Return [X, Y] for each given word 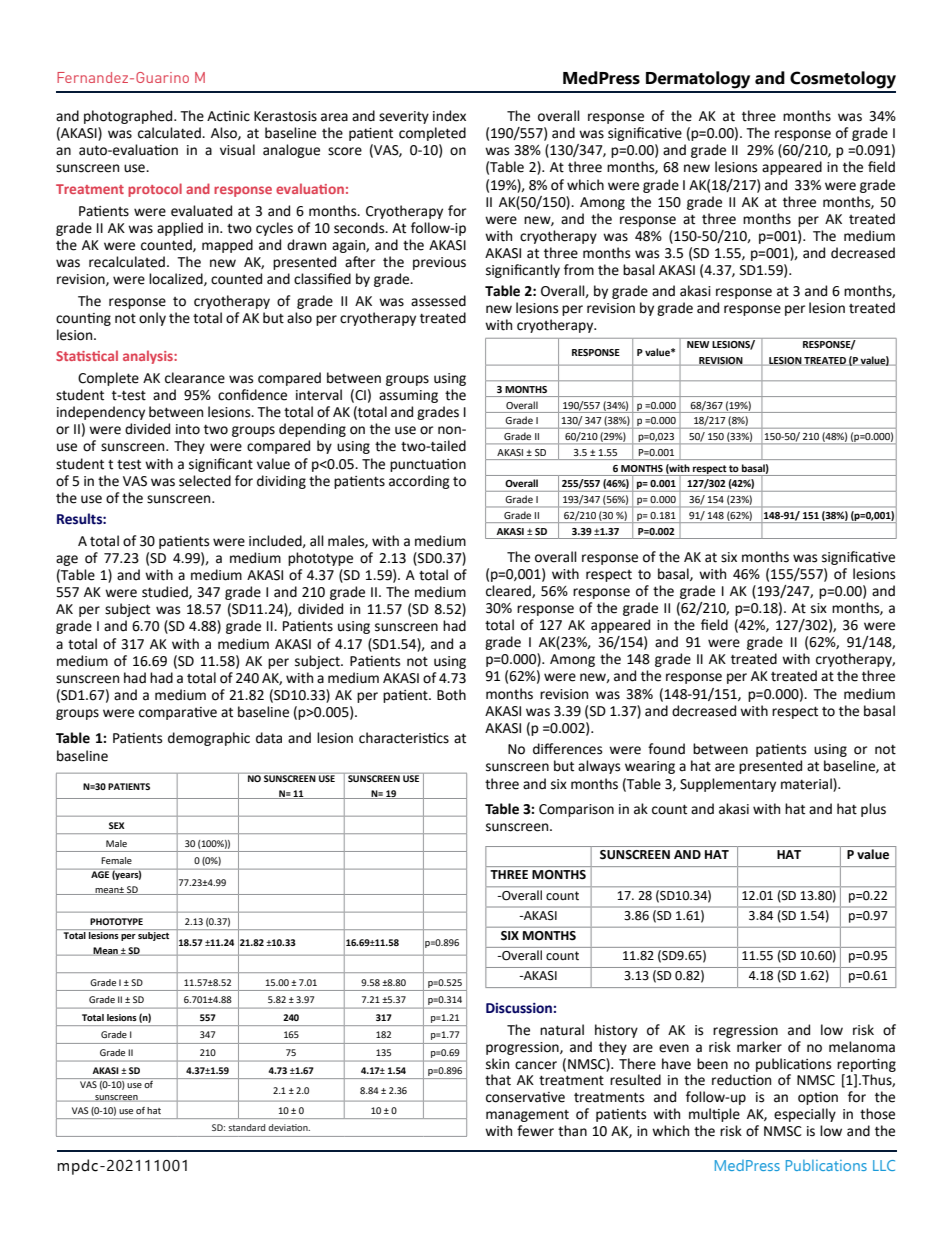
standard [246, 1127]
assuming [408, 396]
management [527, 1116]
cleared [509, 591]
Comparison [576, 810]
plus [873, 810]
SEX [117, 825]
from [579, 270]
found [666, 749]
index [449, 116]
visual [237, 150]
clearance [195, 378]
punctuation [428, 465]
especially [805, 1115]
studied [166, 592]
